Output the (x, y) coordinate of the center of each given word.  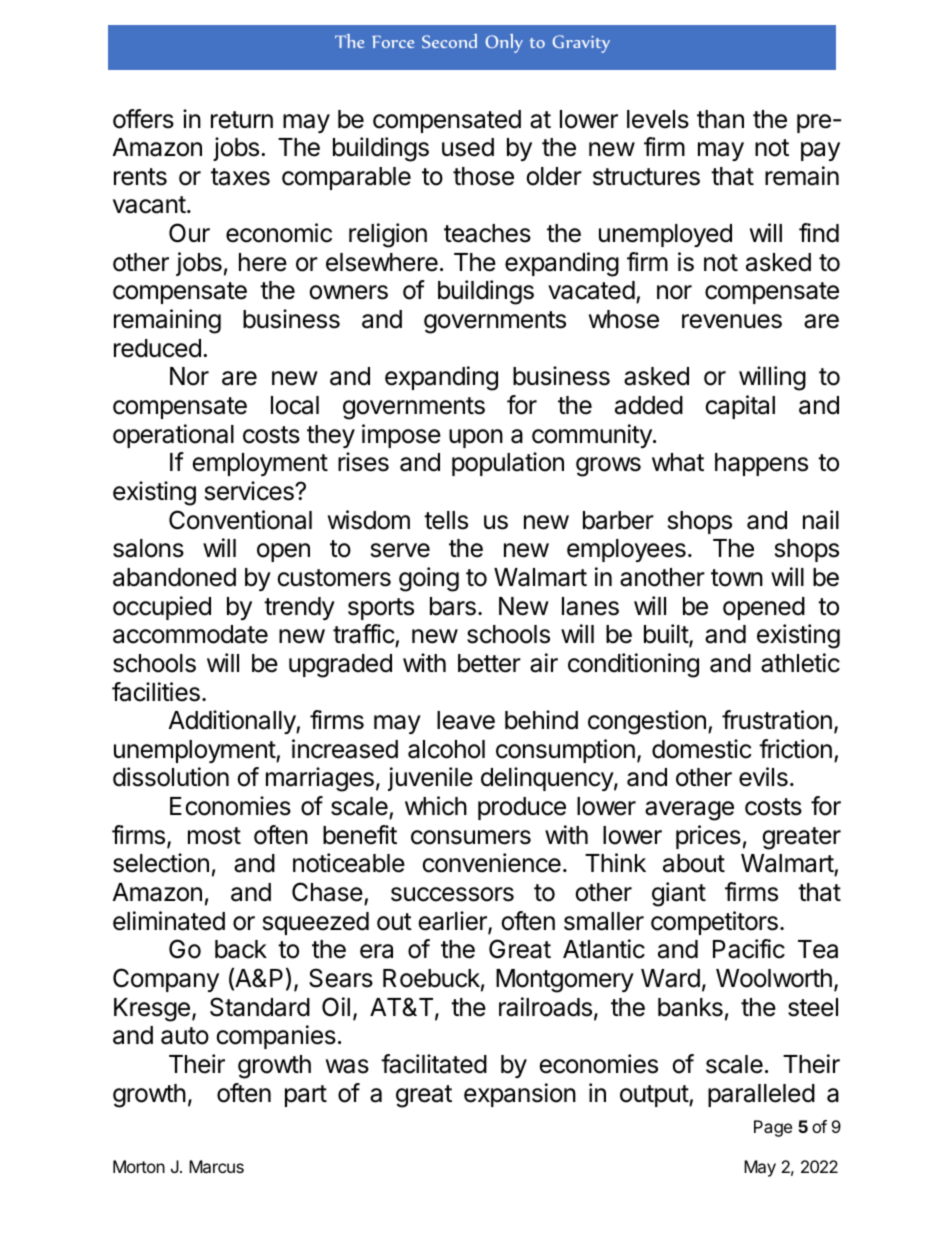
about (694, 863)
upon (476, 438)
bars (453, 606)
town (737, 578)
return (242, 120)
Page (773, 1128)
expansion (520, 1095)
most (214, 836)
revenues (732, 321)
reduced (157, 348)
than (720, 119)
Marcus (216, 1166)
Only (504, 43)
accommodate (190, 634)
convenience (491, 863)
